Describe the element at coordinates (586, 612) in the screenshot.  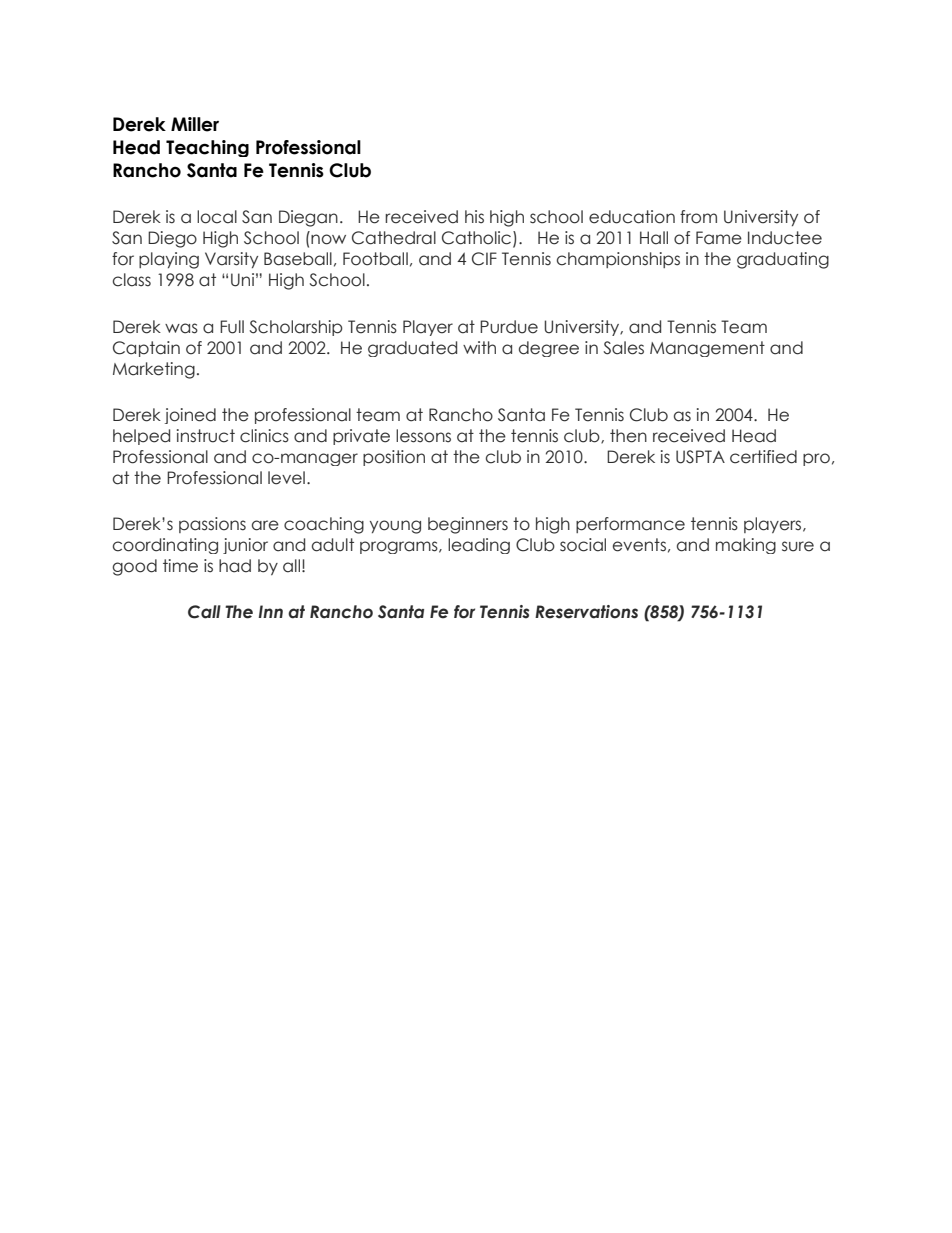
I see `Reservations` at that location.
